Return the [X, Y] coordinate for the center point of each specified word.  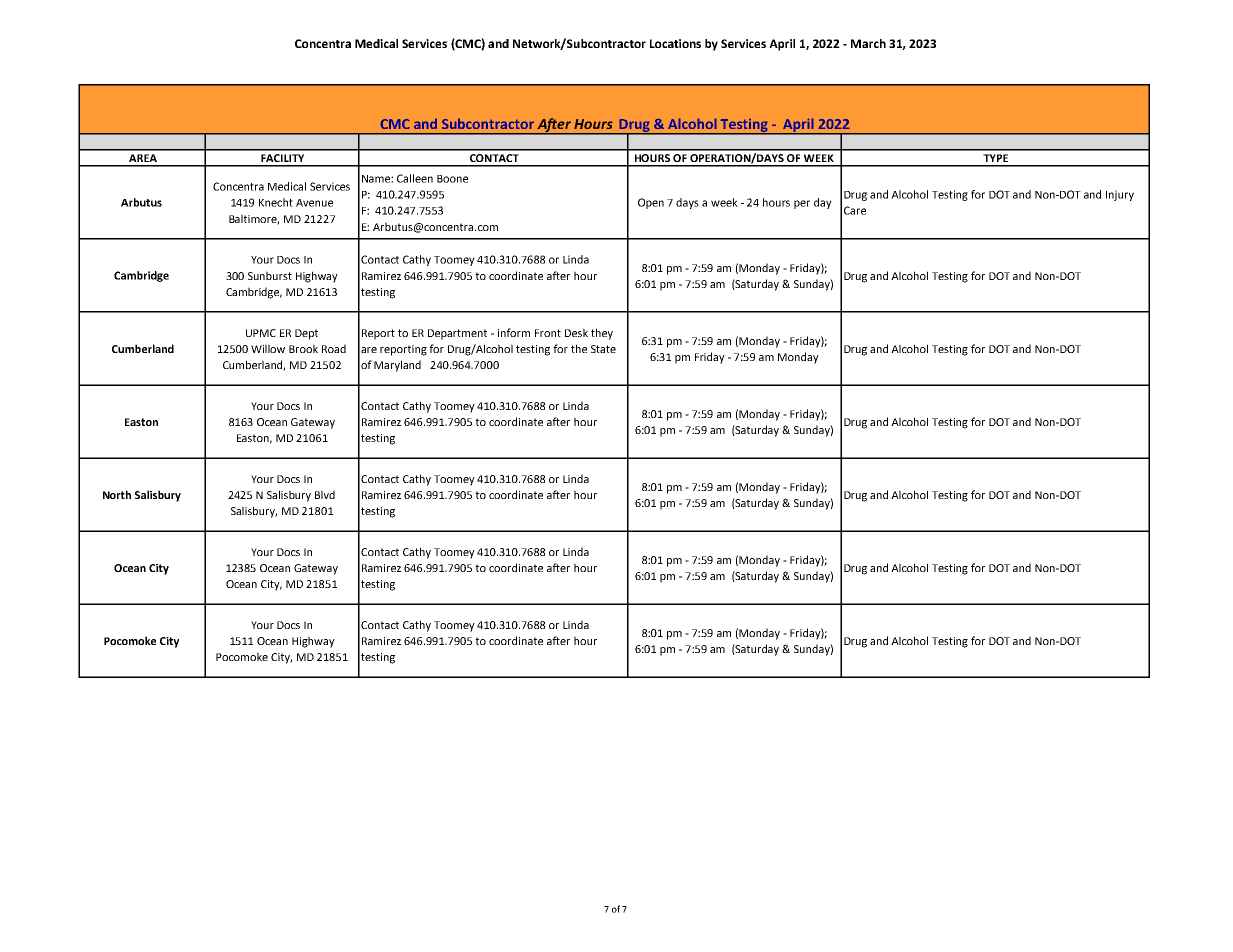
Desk [576, 332]
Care [855, 210]
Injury [1120, 195]
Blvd [325, 494]
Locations [675, 43]
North [117, 494]
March [868, 43]
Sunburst [270, 275]
